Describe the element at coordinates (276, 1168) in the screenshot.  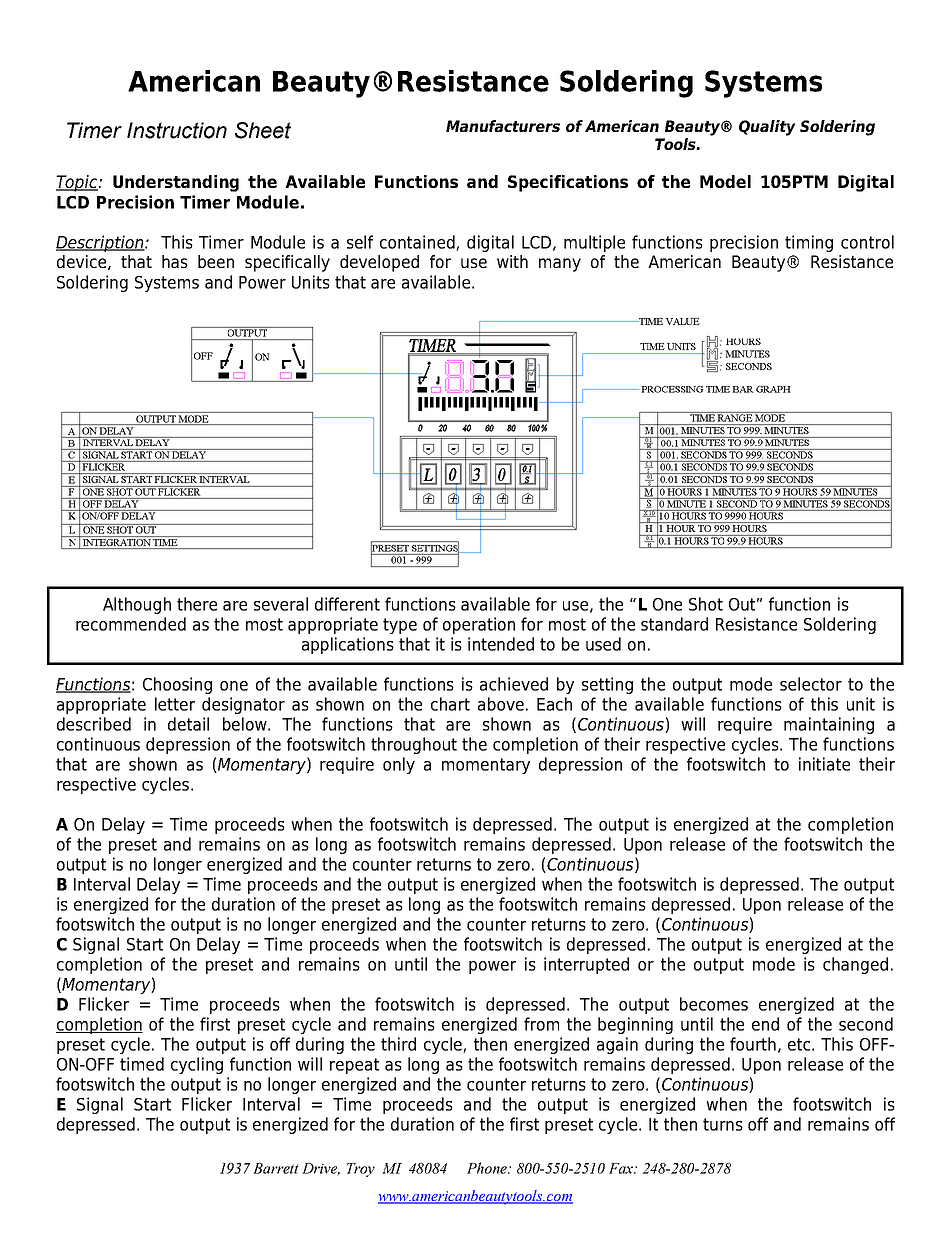
I see `Barrett` at that location.
